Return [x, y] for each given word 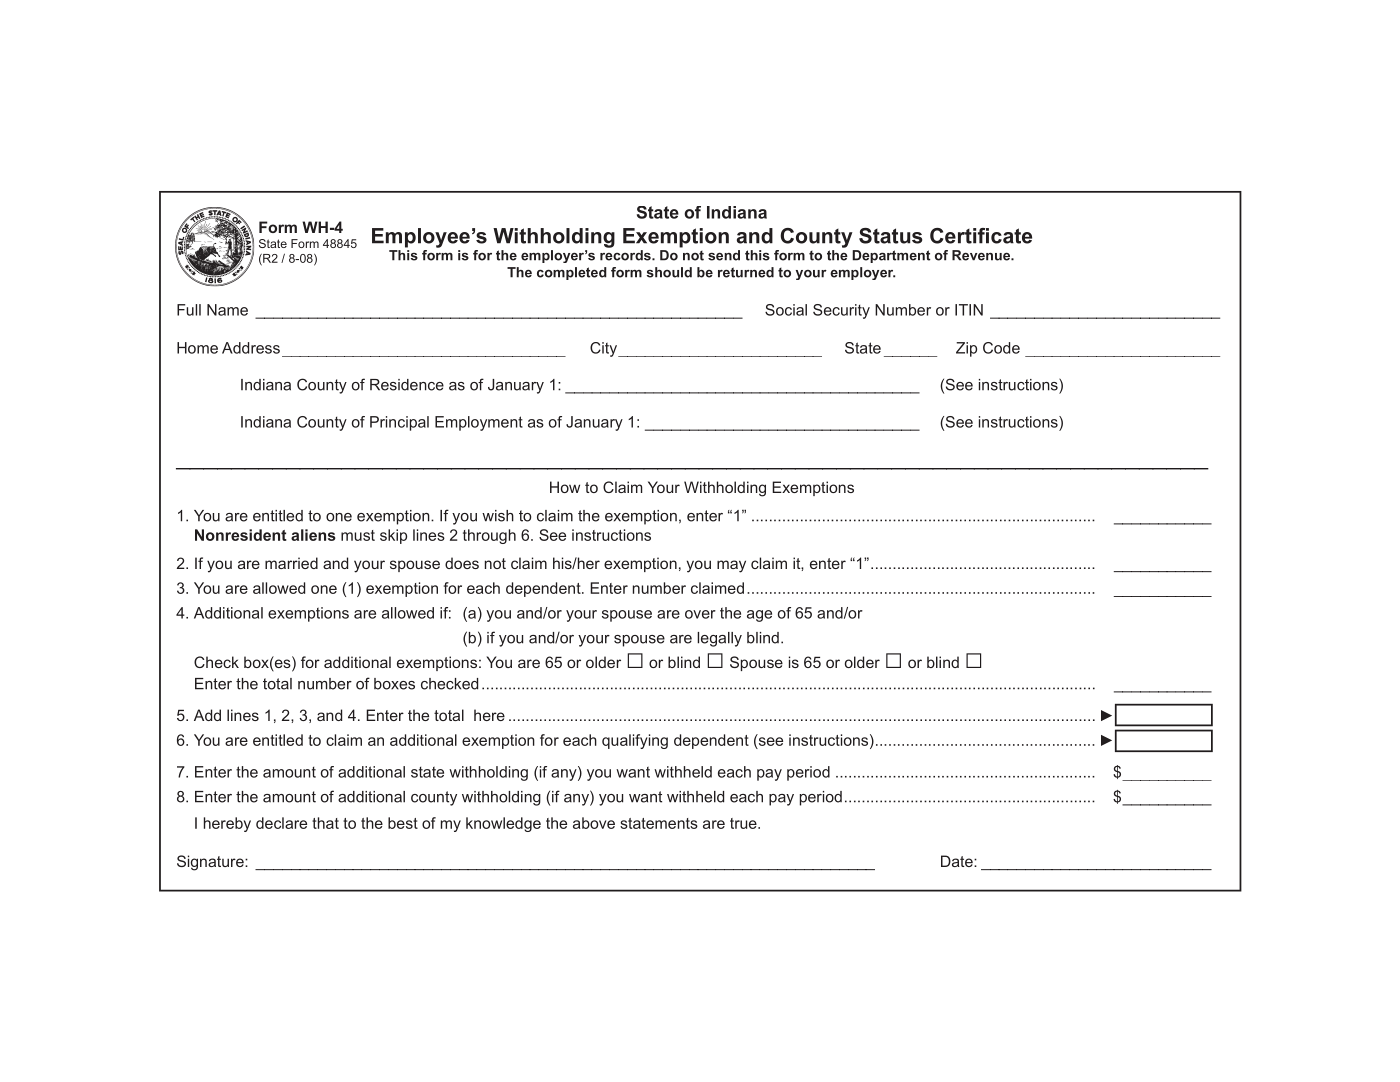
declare [281, 823]
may [731, 566]
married [291, 563]
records [626, 254]
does [462, 563]
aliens [313, 535]
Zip [966, 349]
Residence [407, 385]
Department [891, 256]
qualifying [635, 741]
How [565, 487]
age [759, 616]
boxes [394, 684]
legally [719, 639]
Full [189, 310]
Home [197, 348]
